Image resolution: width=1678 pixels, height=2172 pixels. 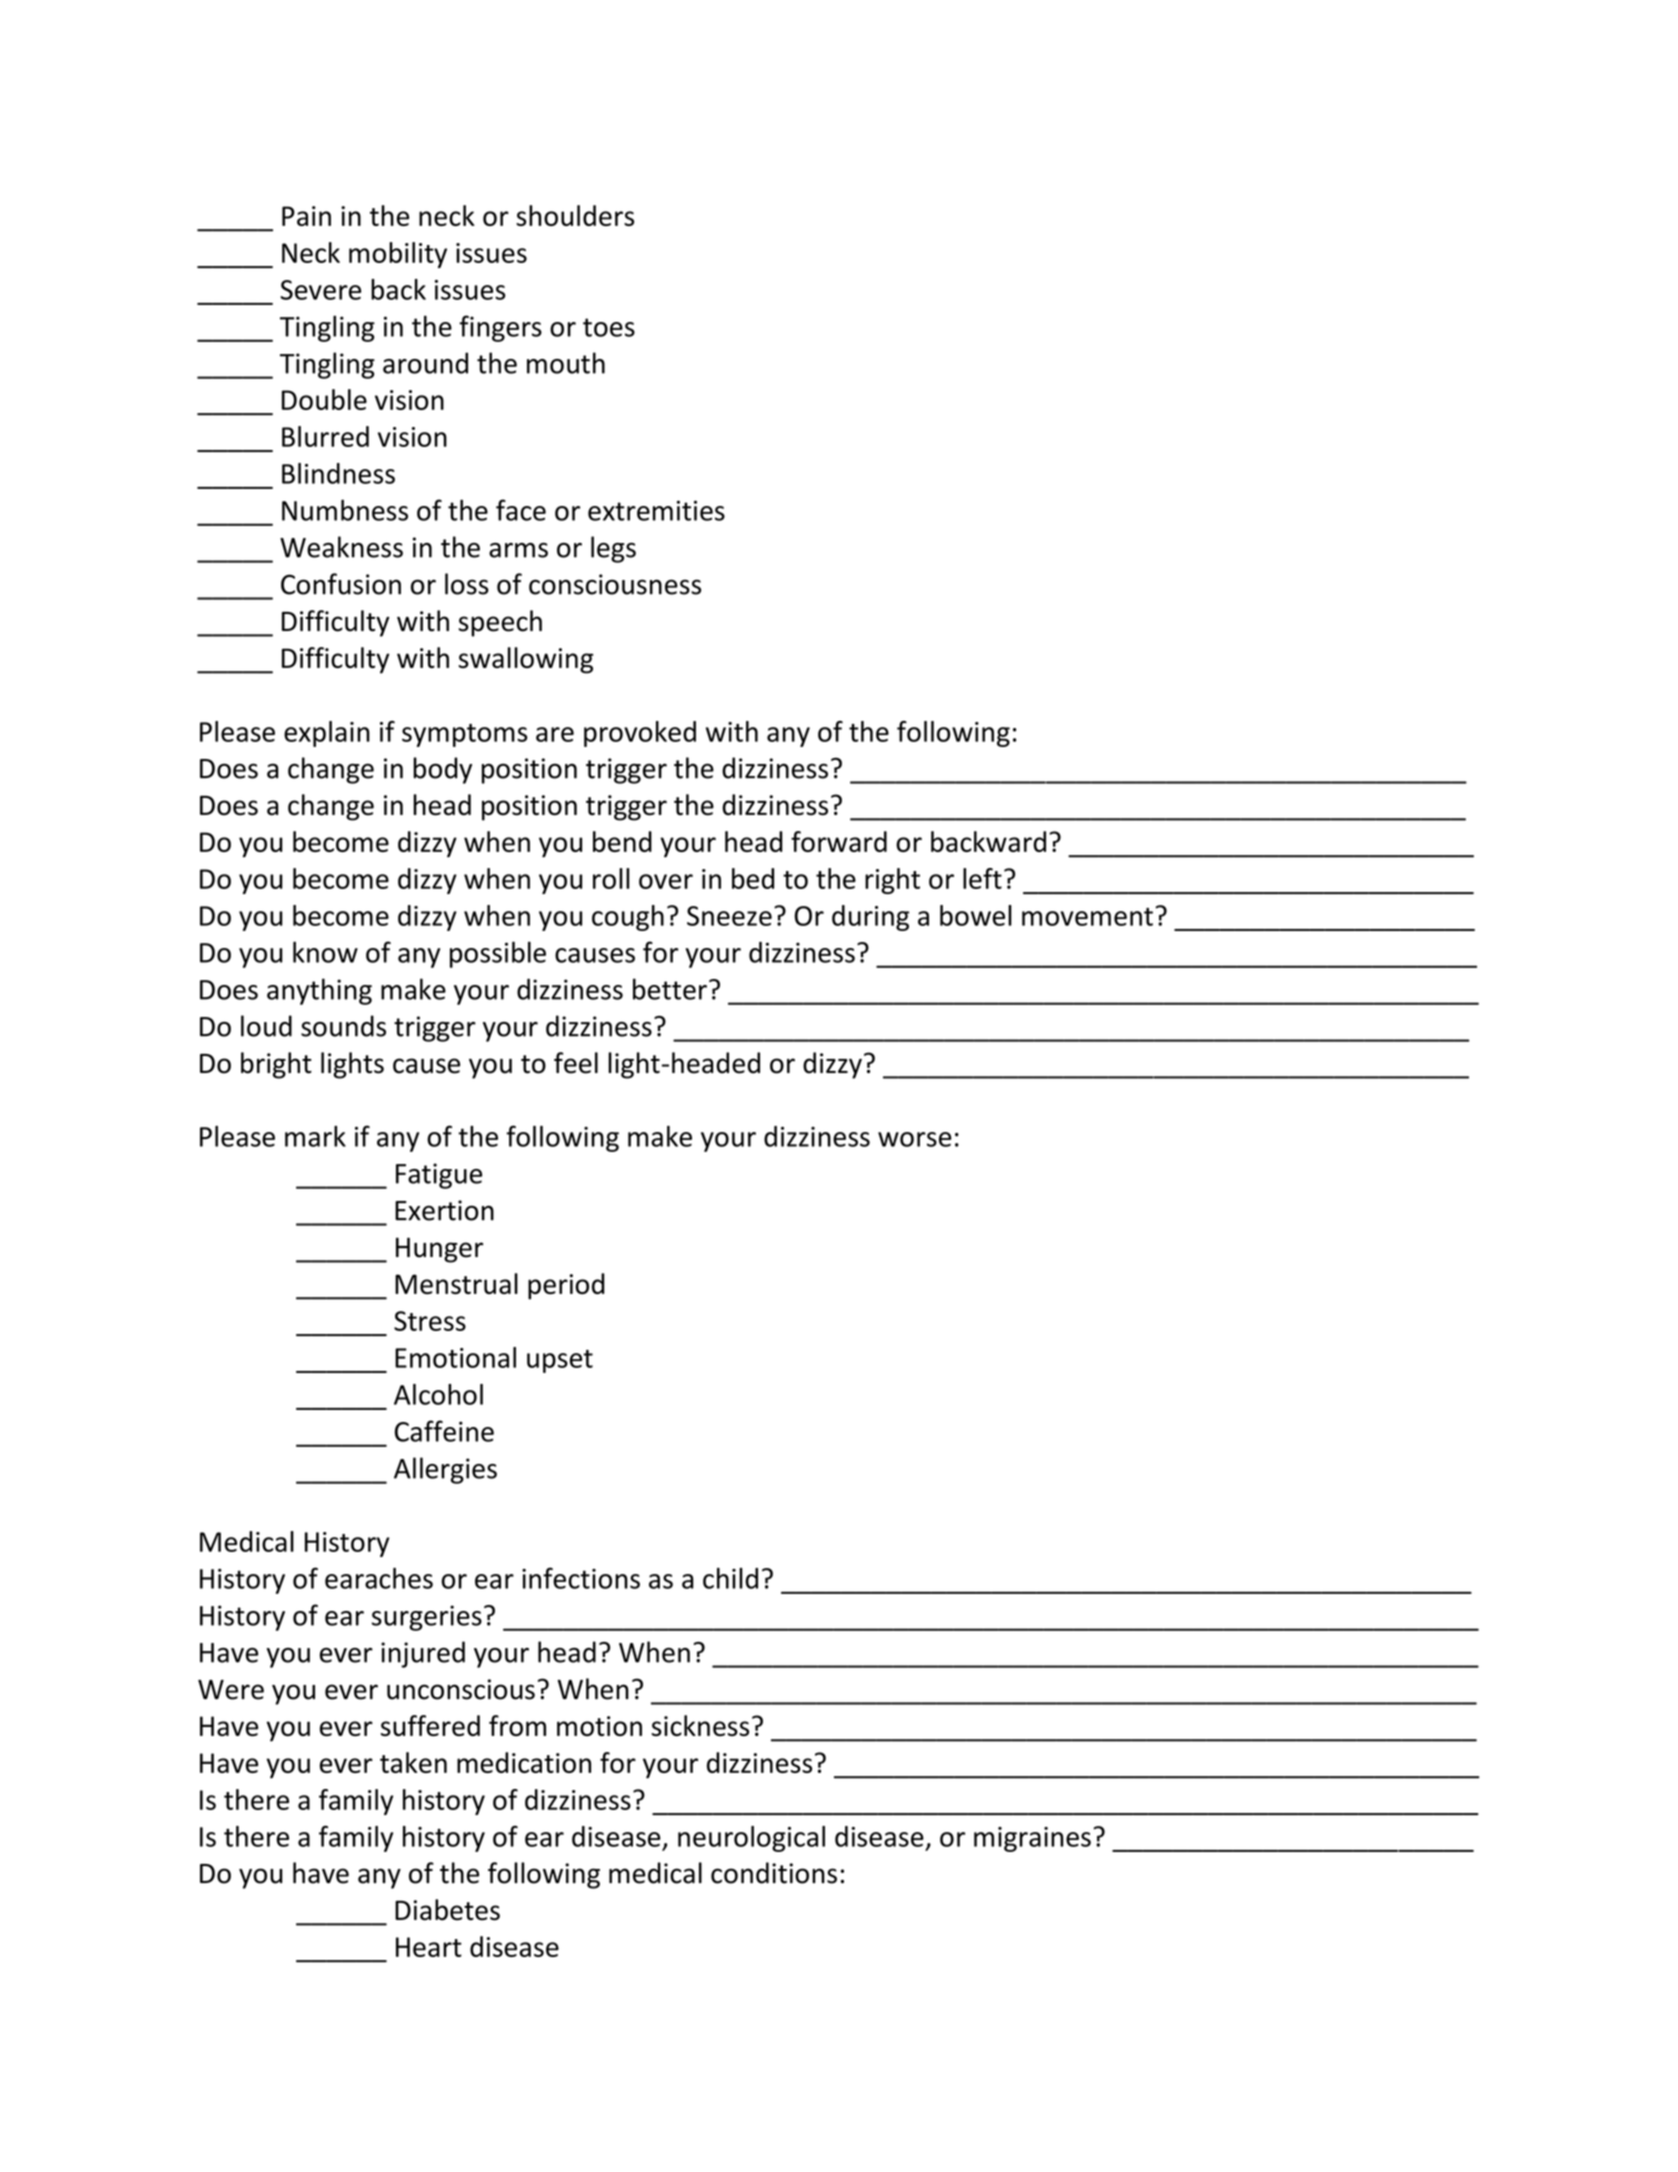 I want to click on left, so click(x=982, y=878).
